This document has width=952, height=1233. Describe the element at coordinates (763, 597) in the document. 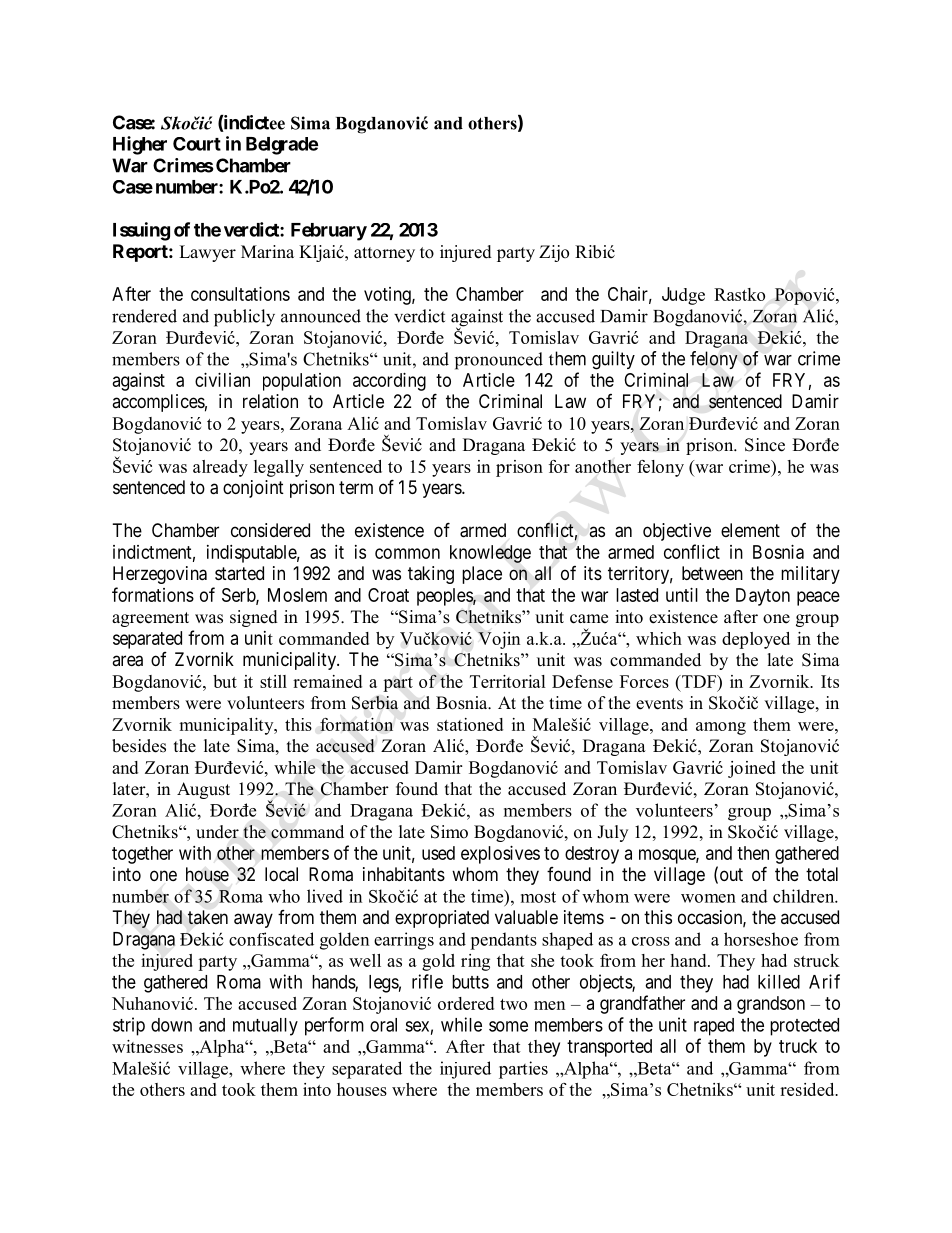

I see `Dayton` at that location.
